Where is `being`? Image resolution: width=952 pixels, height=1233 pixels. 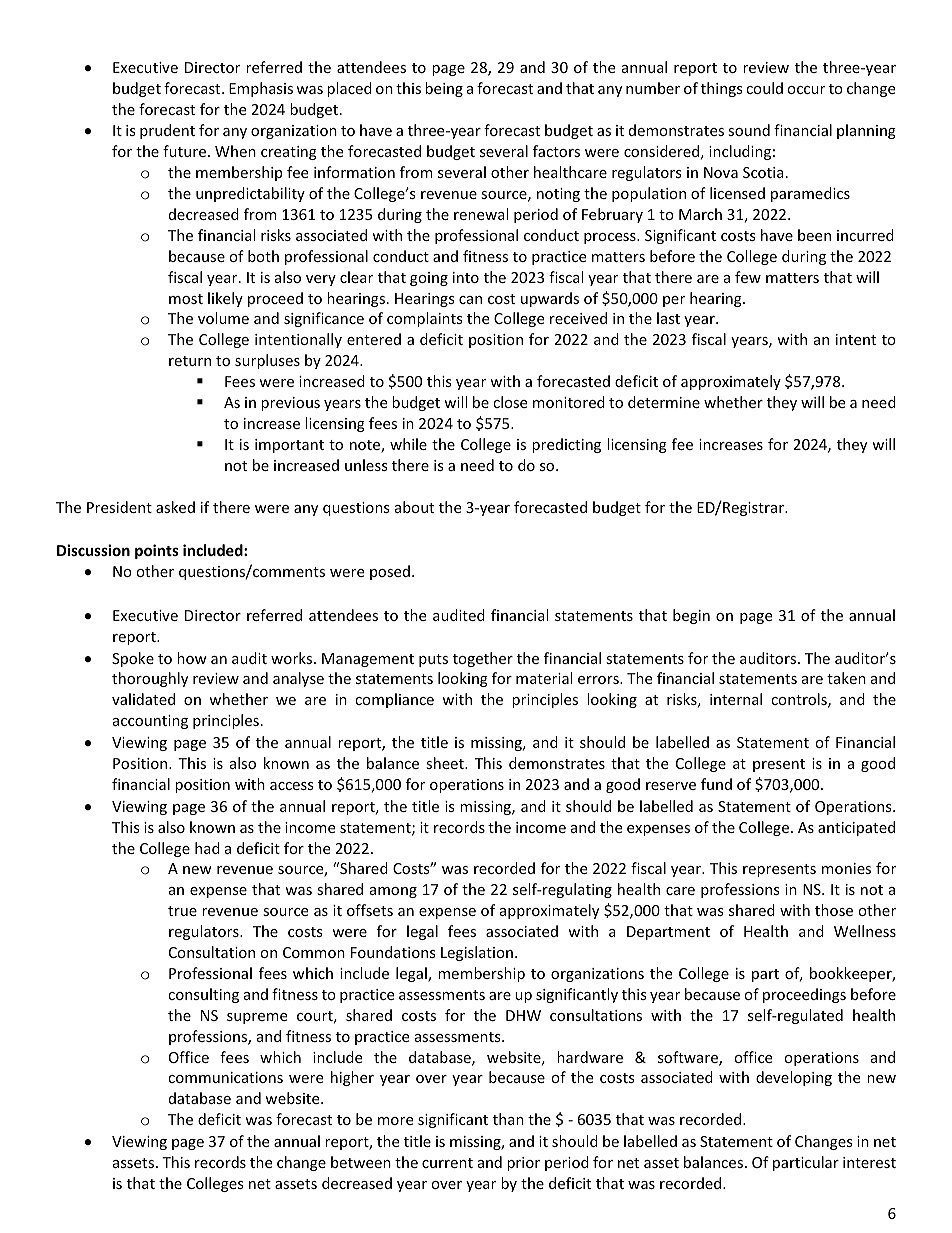 being is located at coordinates (444, 89).
